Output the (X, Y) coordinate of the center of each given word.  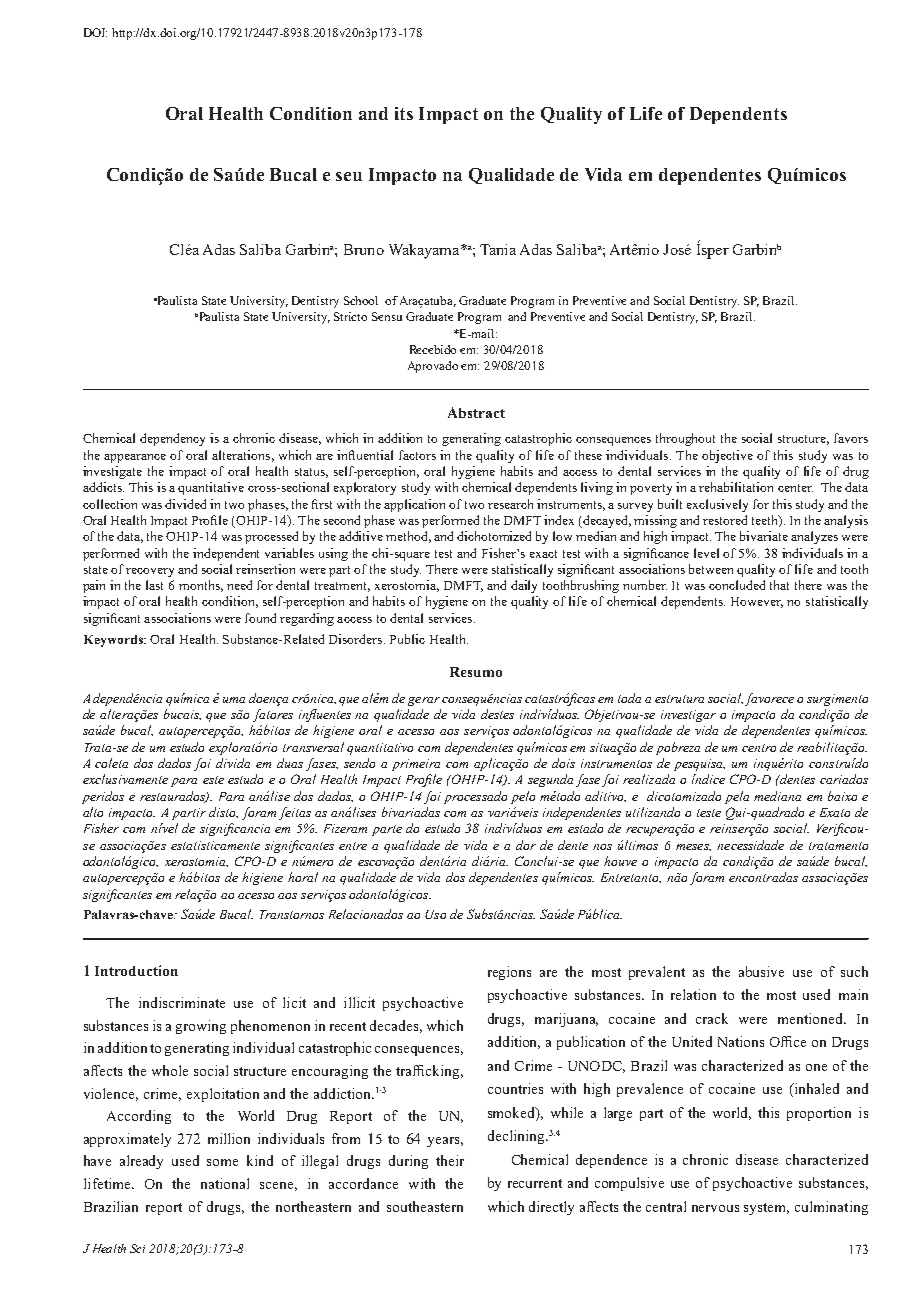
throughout (685, 439)
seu (349, 176)
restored (725, 520)
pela (737, 797)
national (225, 1183)
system (766, 1209)
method (408, 537)
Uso (435, 914)
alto (93, 812)
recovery (150, 572)
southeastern (425, 1206)
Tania (498, 249)
